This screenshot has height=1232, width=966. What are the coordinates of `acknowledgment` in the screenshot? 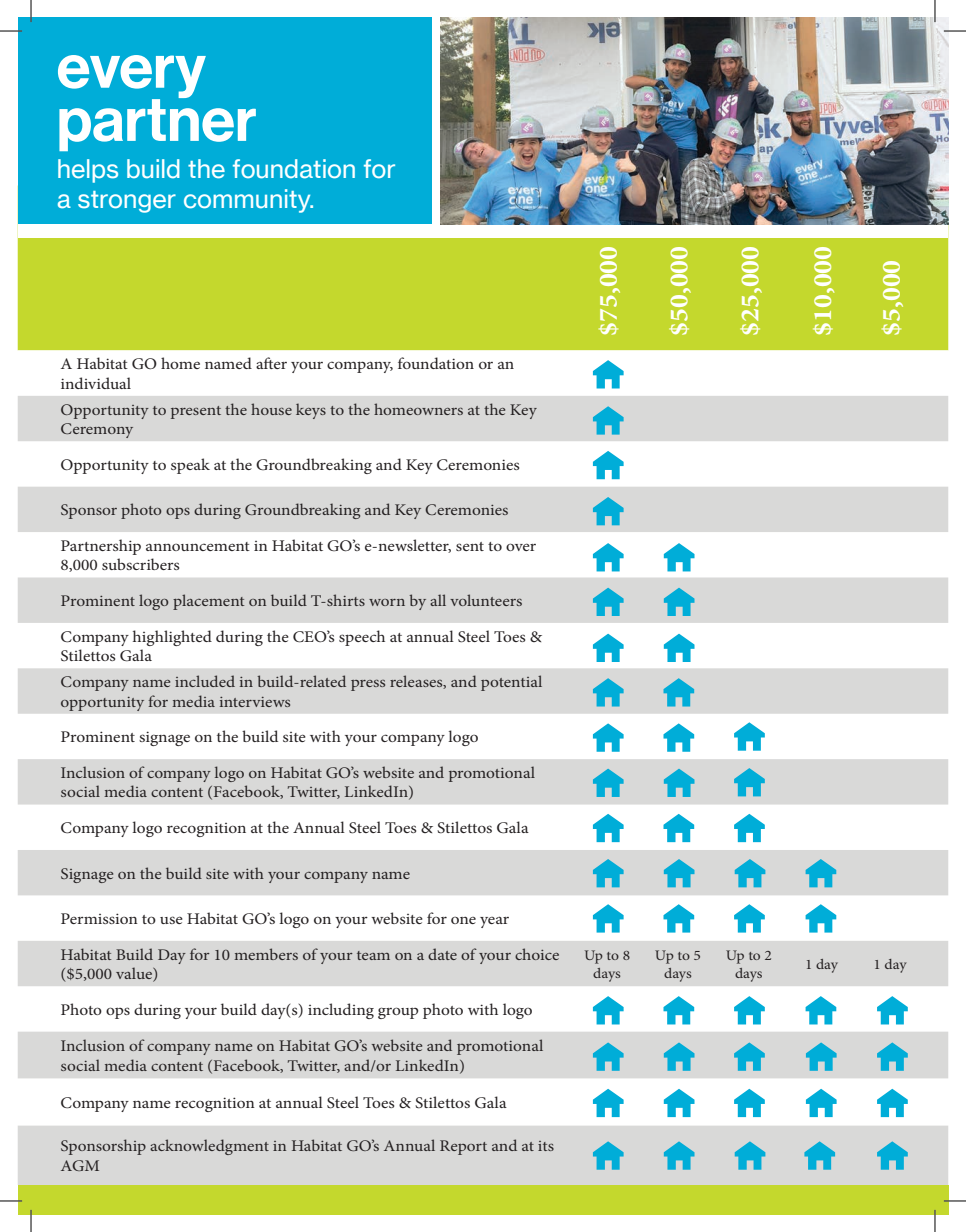 It's located at (209, 1147).
